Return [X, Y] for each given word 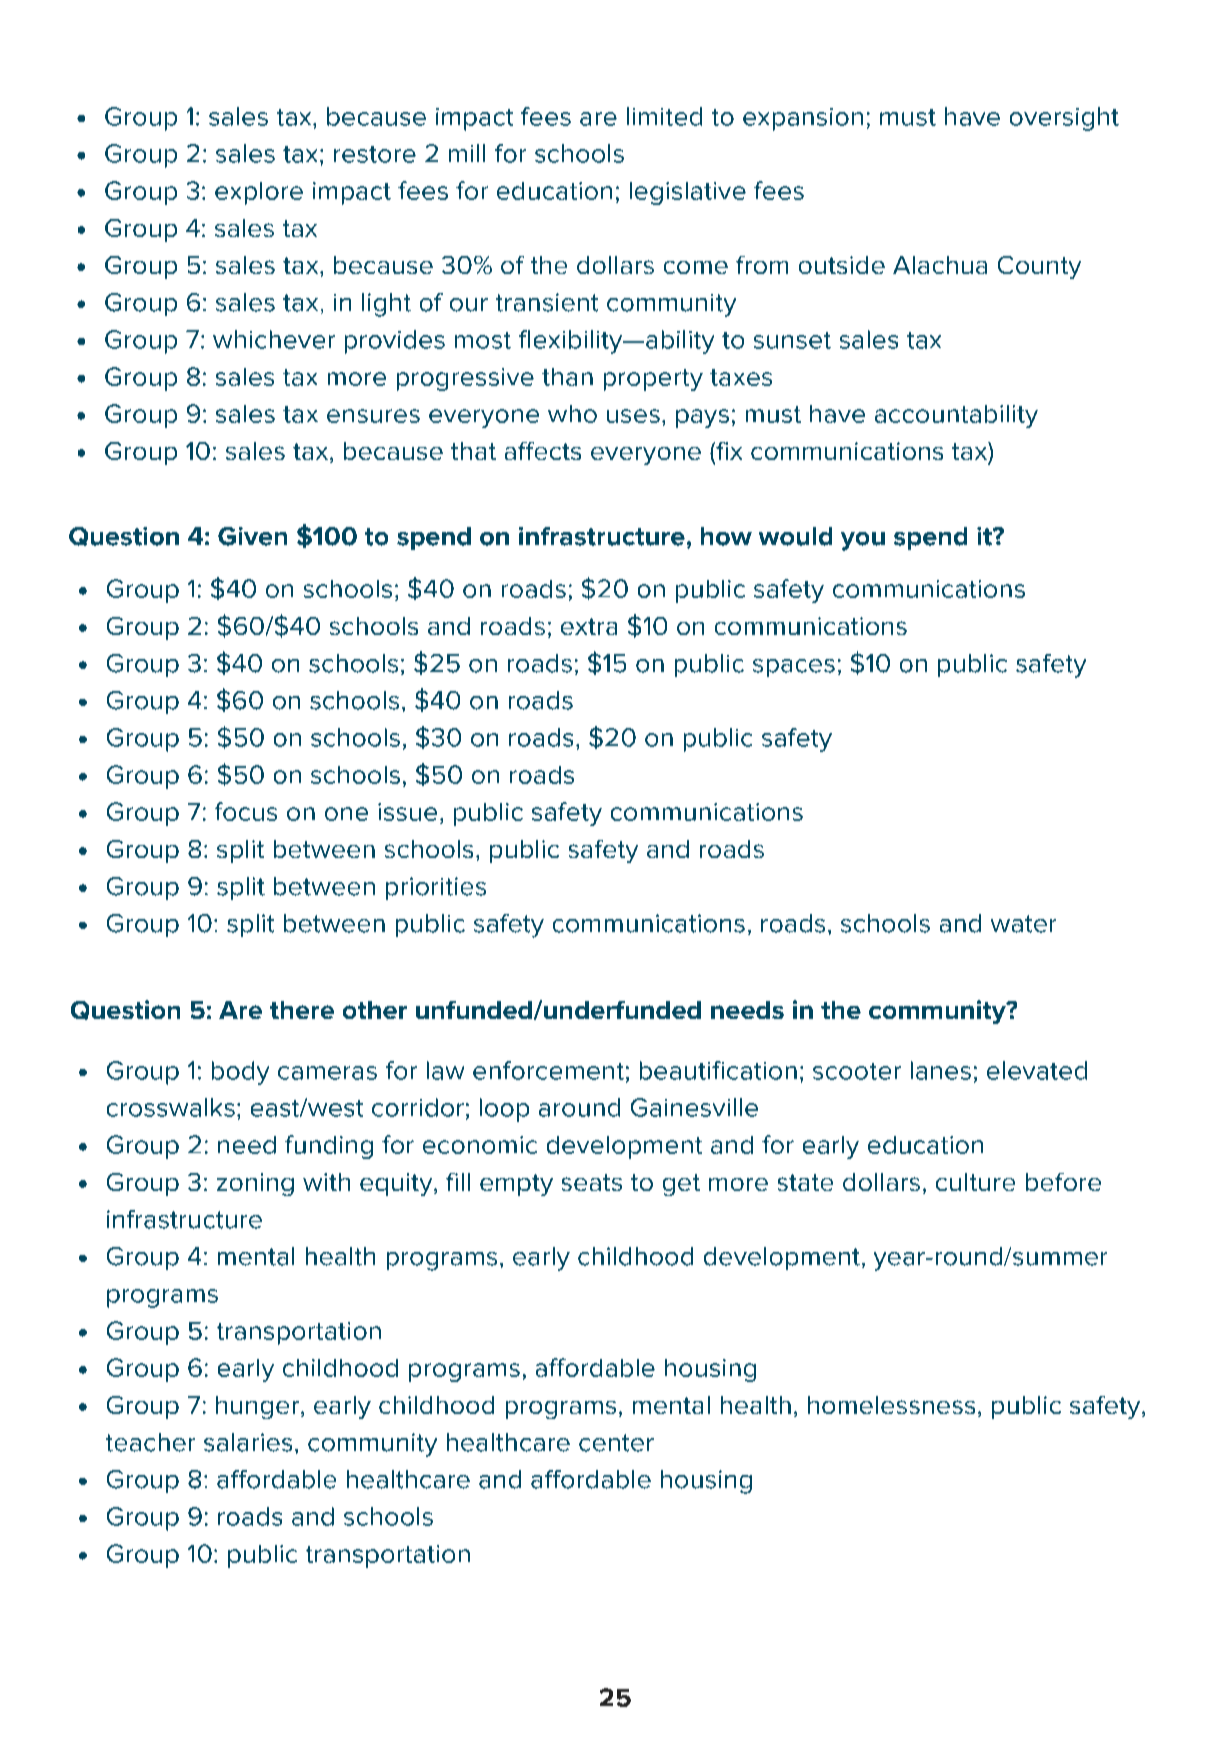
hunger [257, 1407]
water [1023, 924]
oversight [1064, 119]
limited [664, 116]
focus [246, 811]
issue [407, 812]
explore [259, 193]
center [616, 1443]
